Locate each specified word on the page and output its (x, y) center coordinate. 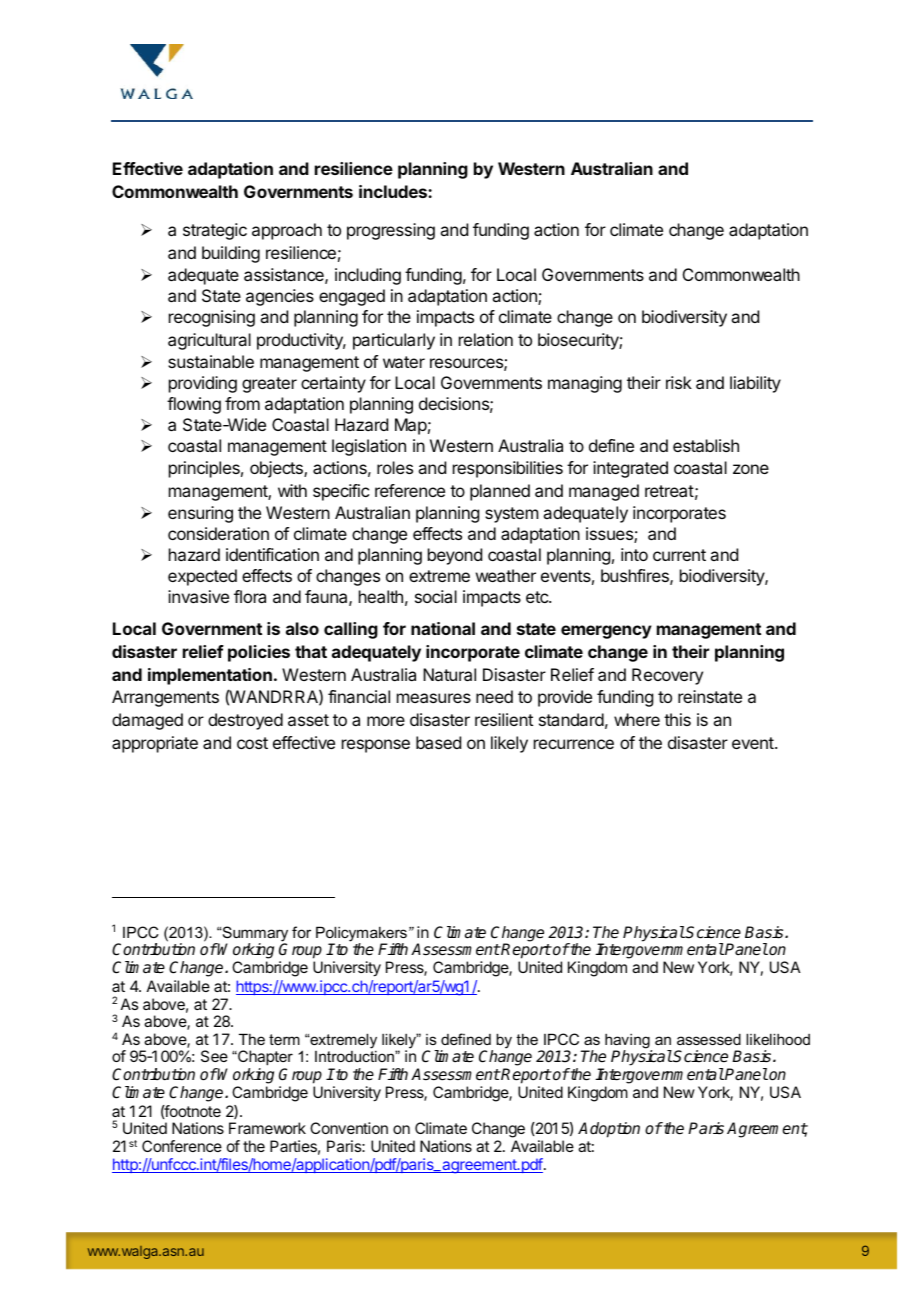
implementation (210, 676)
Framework (267, 1128)
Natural (449, 674)
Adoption (609, 1130)
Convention (349, 1128)
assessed (709, 1039)
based (438, 742)
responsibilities (508, 469)
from (242, 403)
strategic (215, 231)
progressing (391, 231)
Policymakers (361, 935)
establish (706, 445)
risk (679, 382)
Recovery (667, 676)
